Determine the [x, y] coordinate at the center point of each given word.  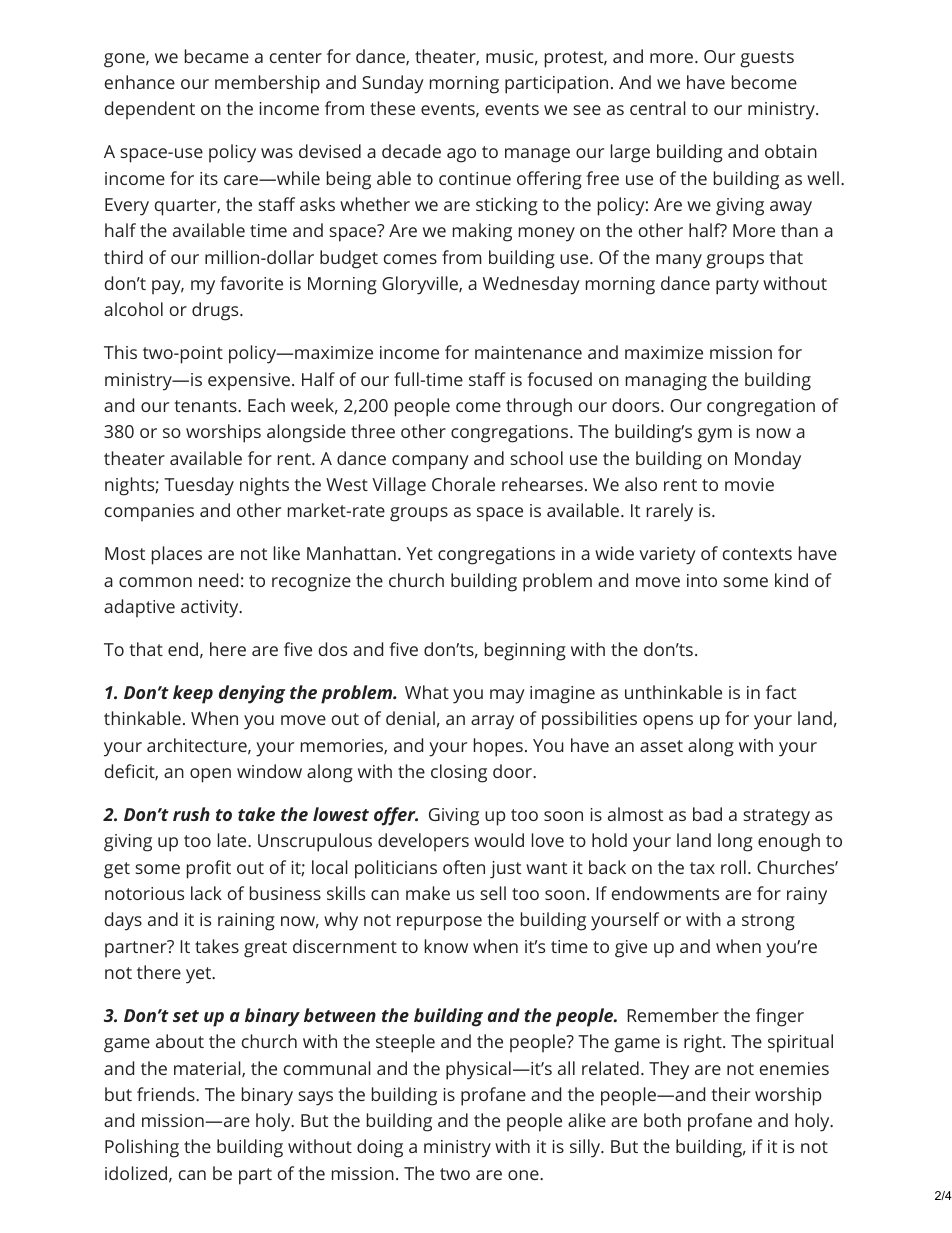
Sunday [393, 84]
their [730, 1094]
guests [767, 59]
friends [167, 1094]
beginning [525, 651]
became [217, 56]
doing [380, 1148]
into [702, 580]
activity [211, 609]
